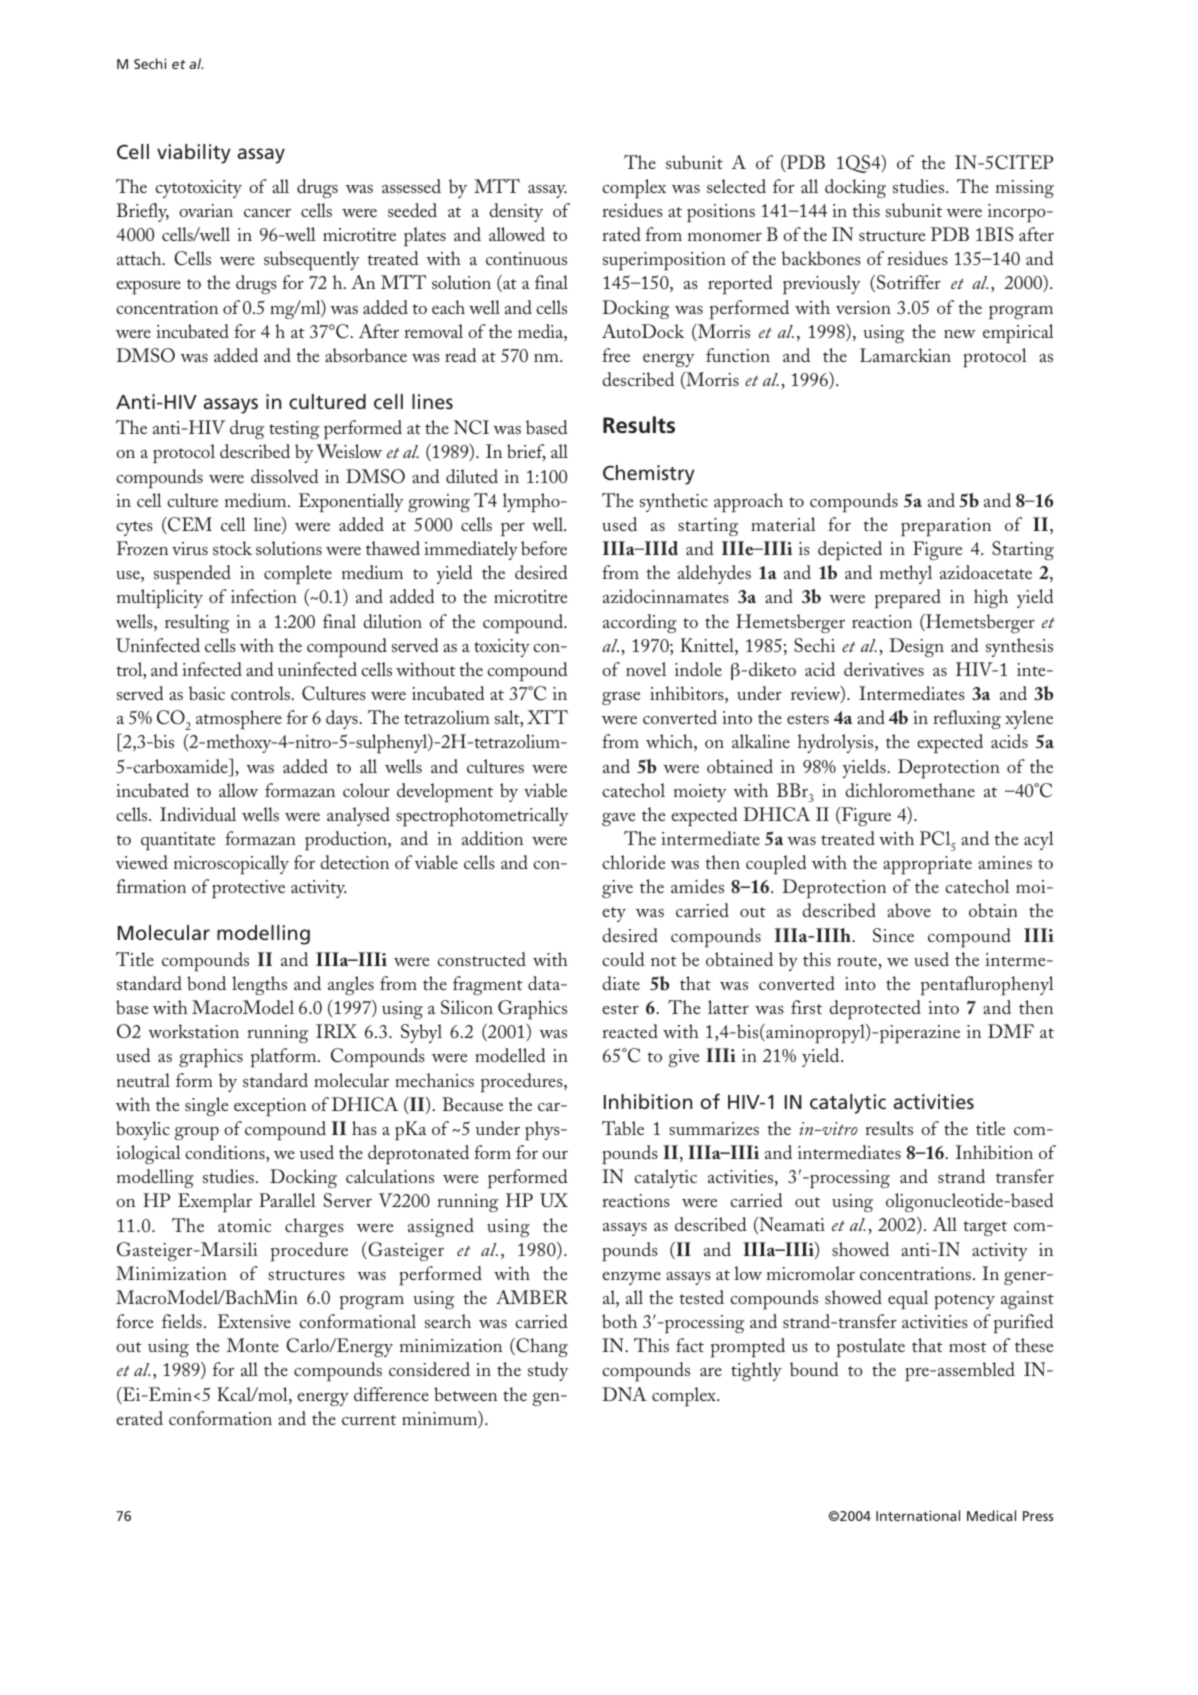  I want to click on Table, so click(623, 1128).
